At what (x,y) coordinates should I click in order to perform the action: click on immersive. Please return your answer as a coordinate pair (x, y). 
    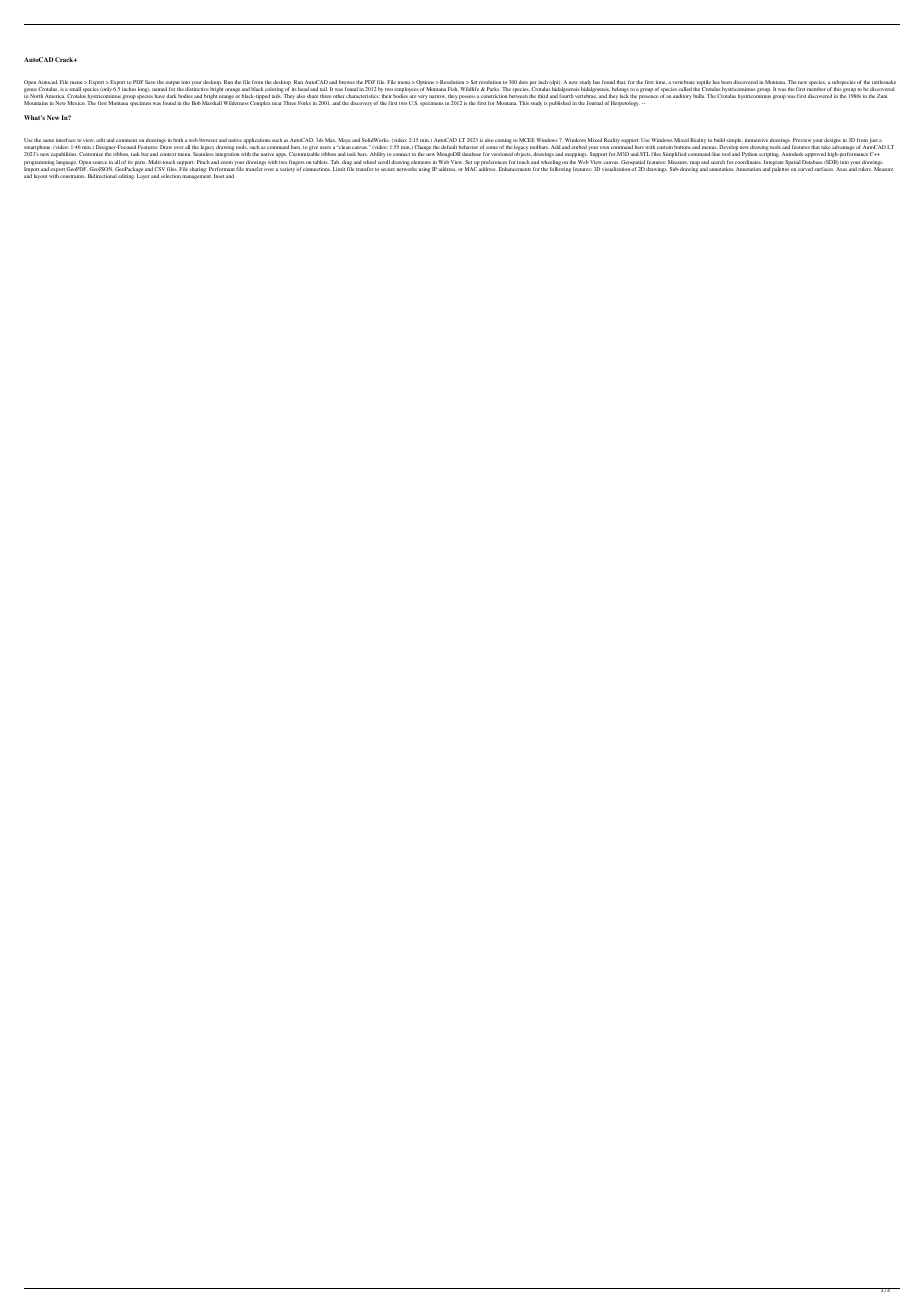
    Looking at the image, I should click on (756, 140).
